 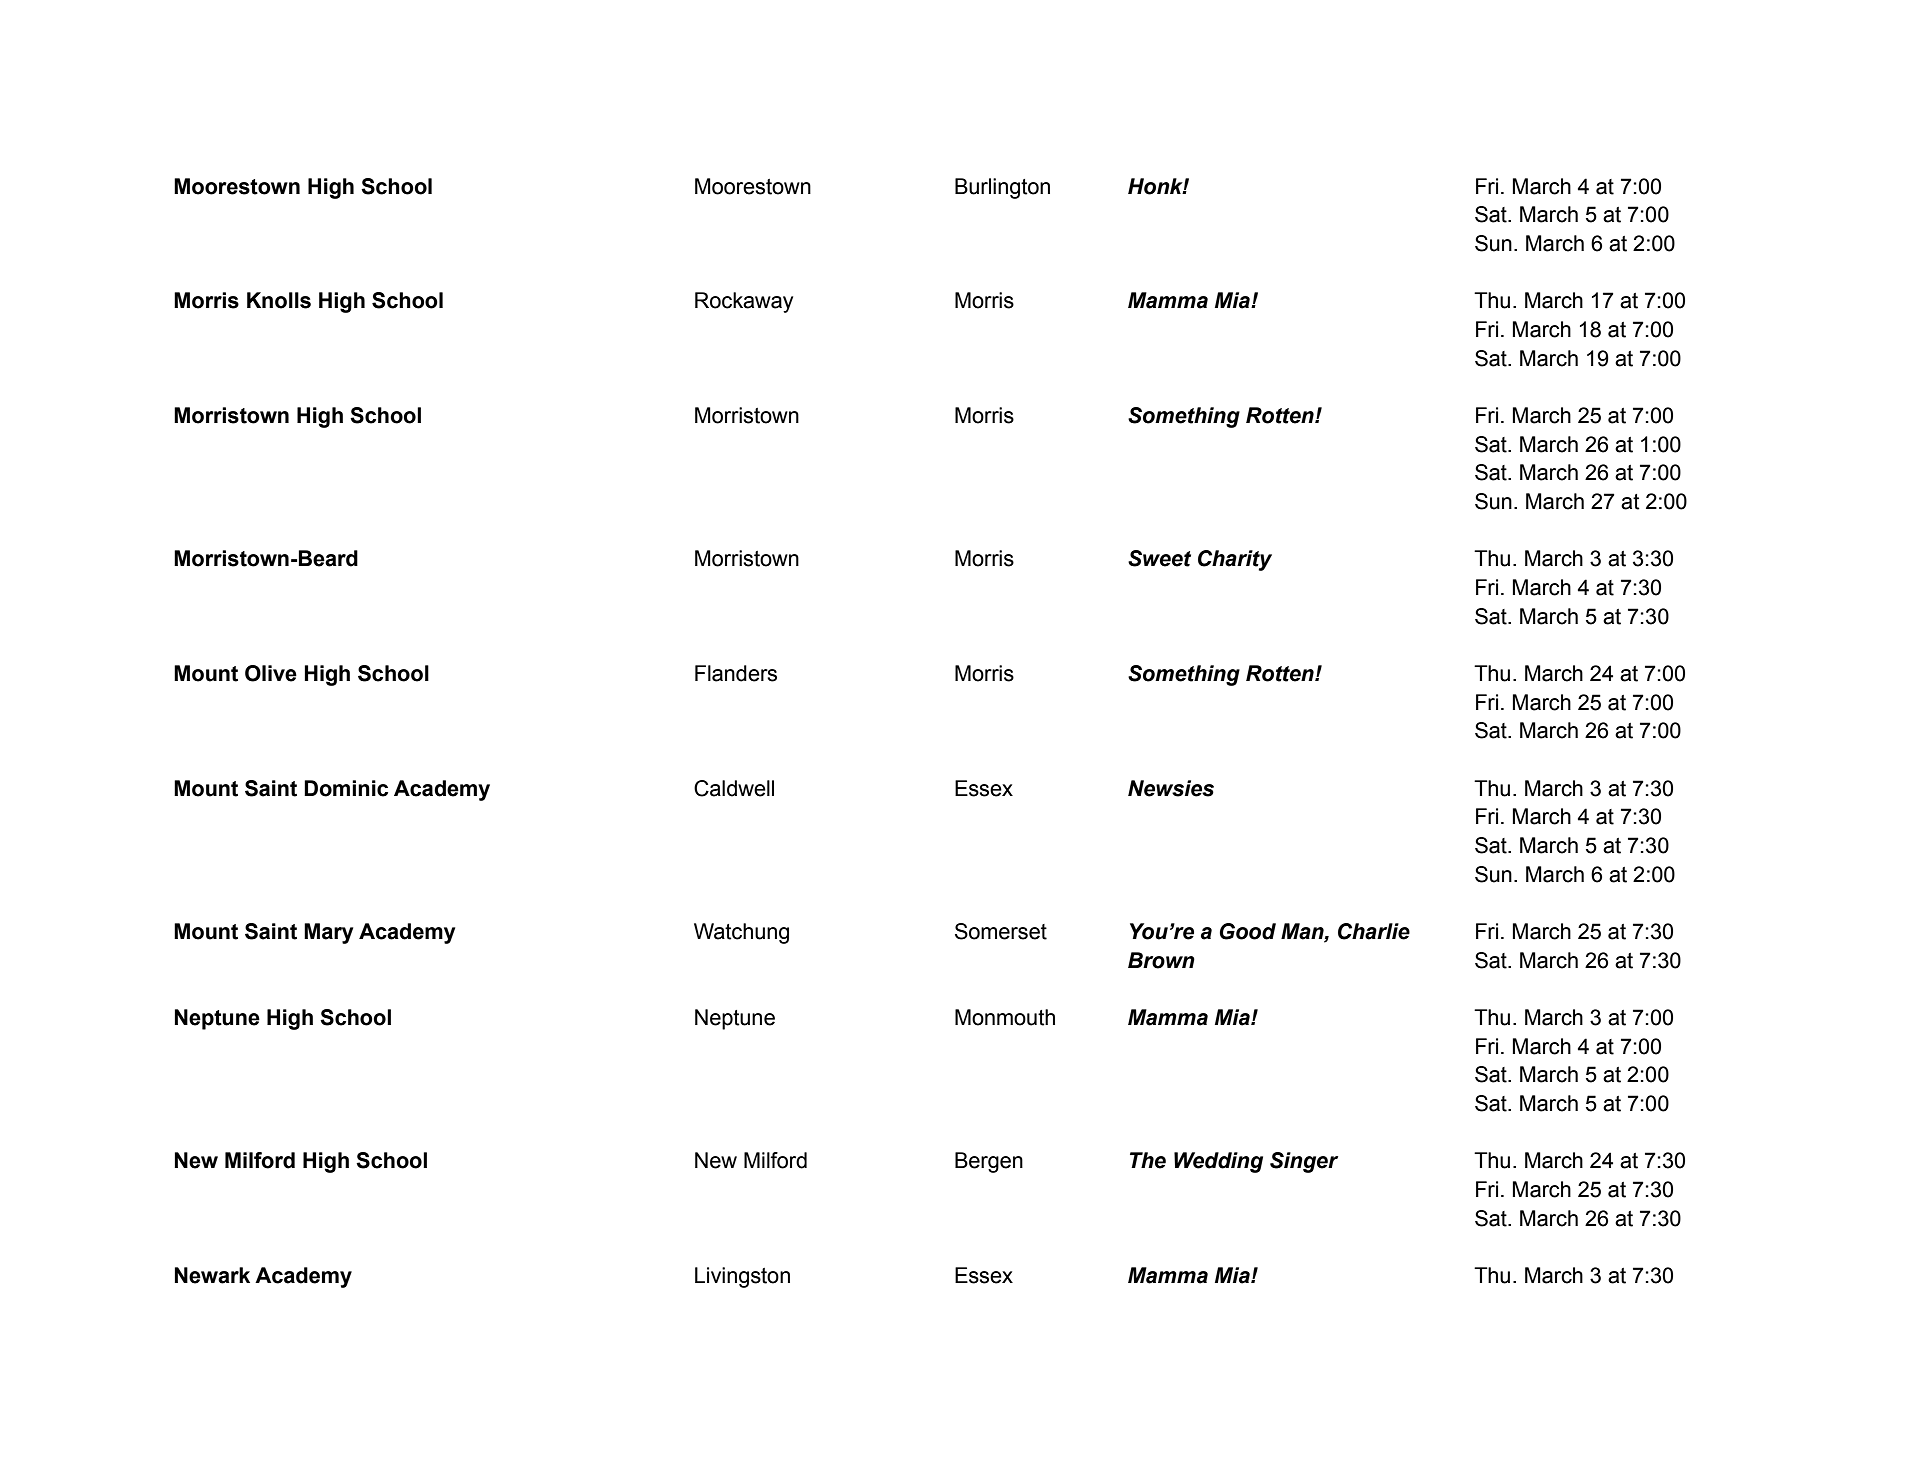 I want to click on Newark, so click(x=212, y=1275).
